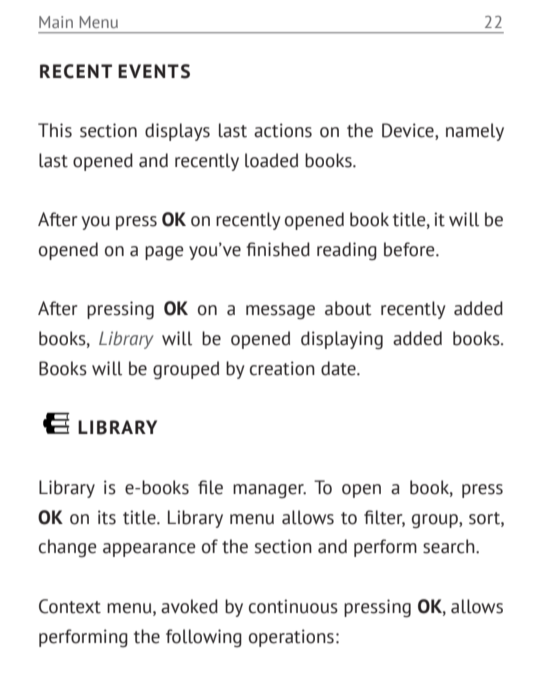 Image resolution: width=542 pixels, height=673 pixels. Describe the element at coordinates (450, 546) in the image. I see `search` at that location.
